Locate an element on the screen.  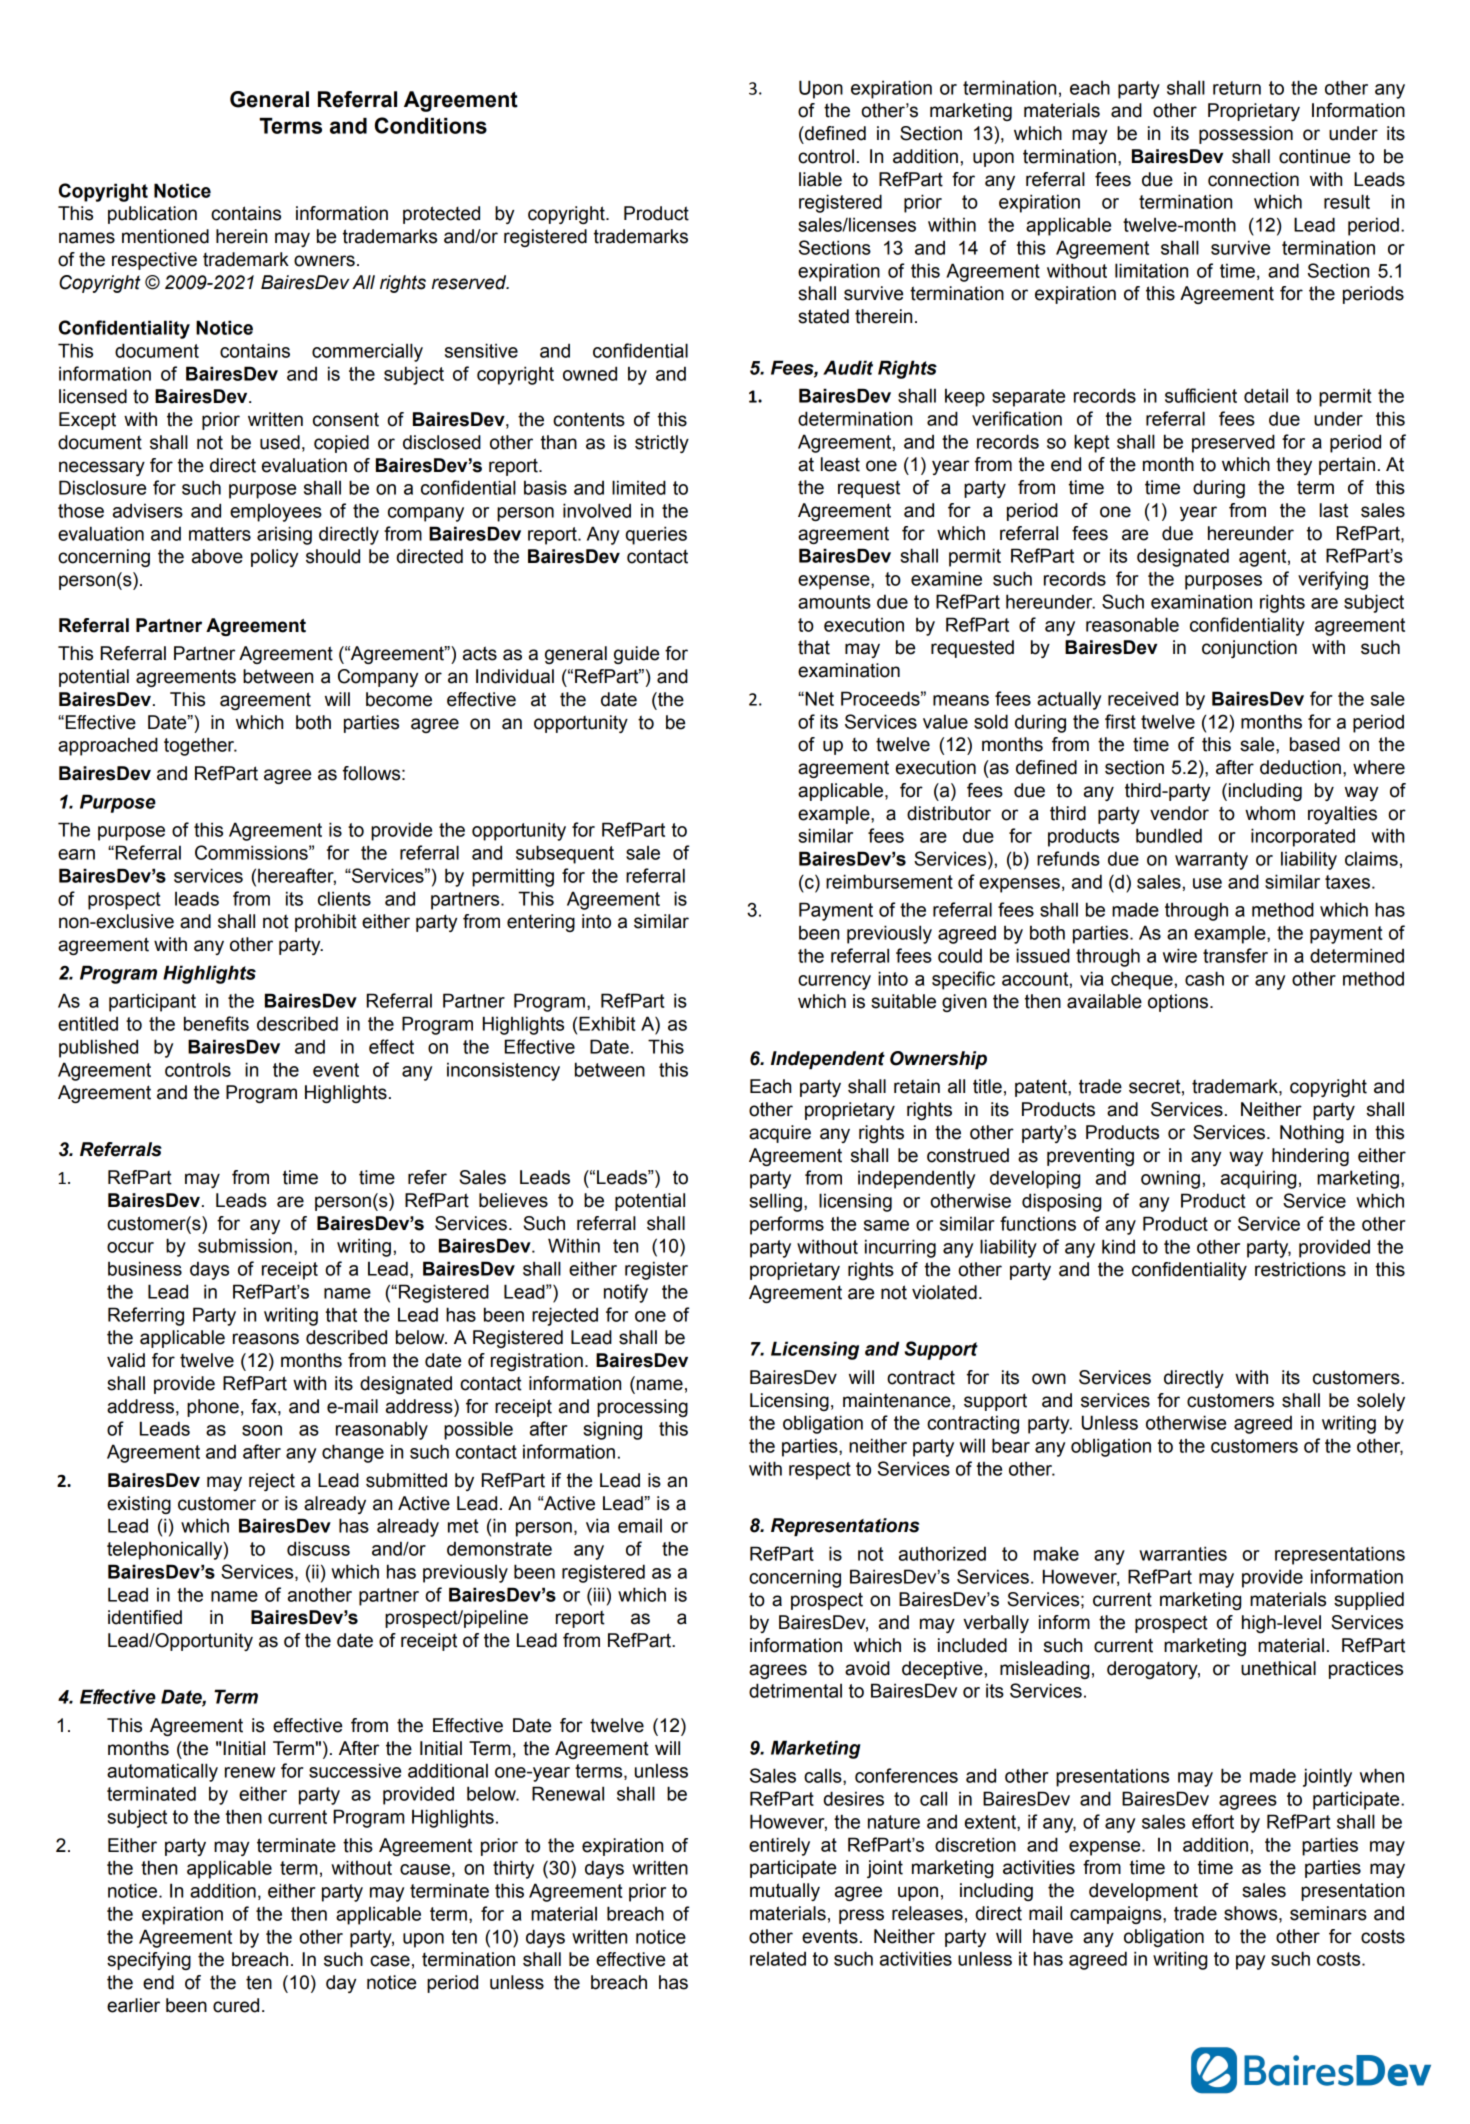
reasons is located at coordinates (266, 1339).
